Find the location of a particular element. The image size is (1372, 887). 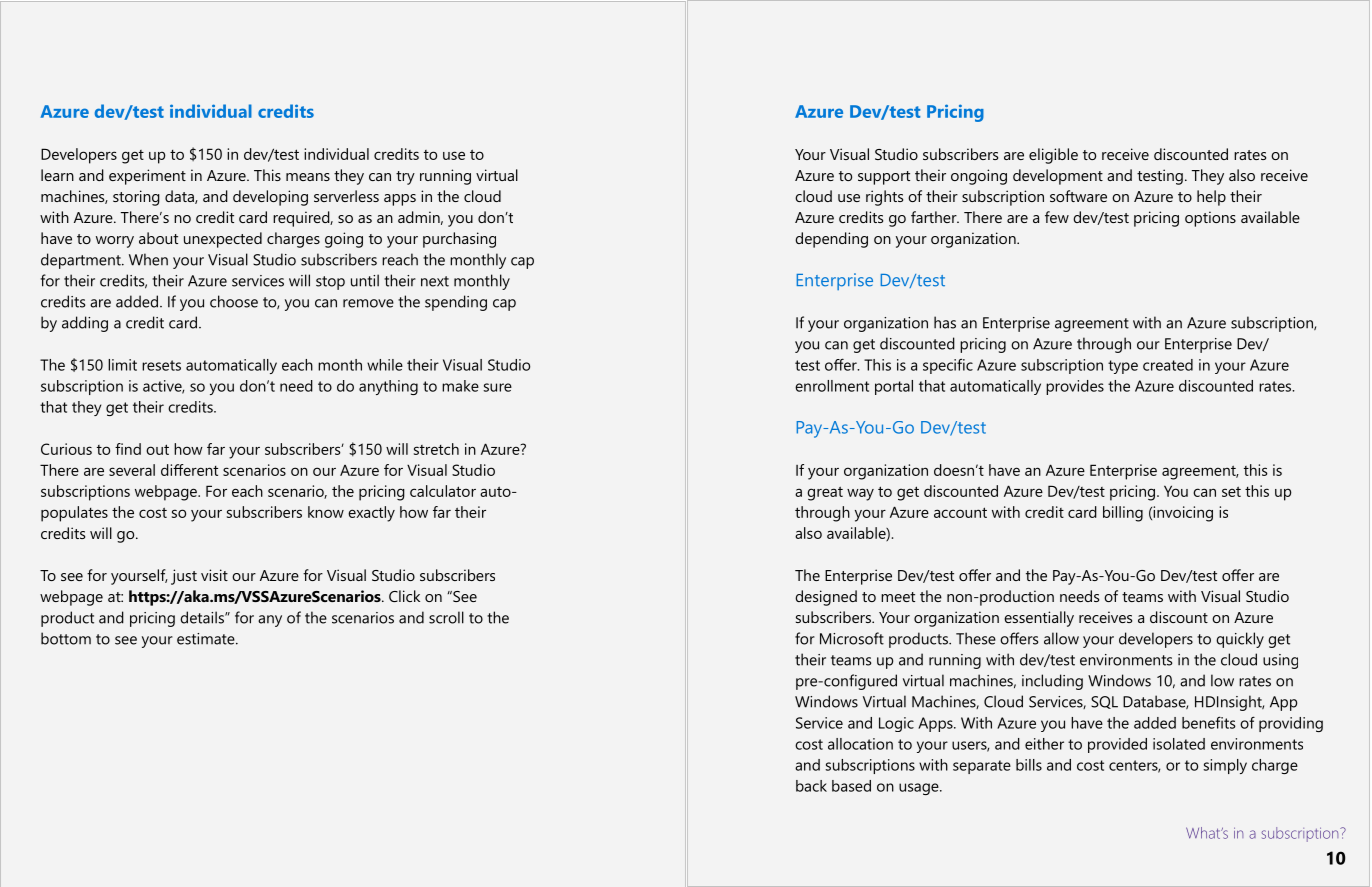

Microsoft is located at coordinates (852, 638).
